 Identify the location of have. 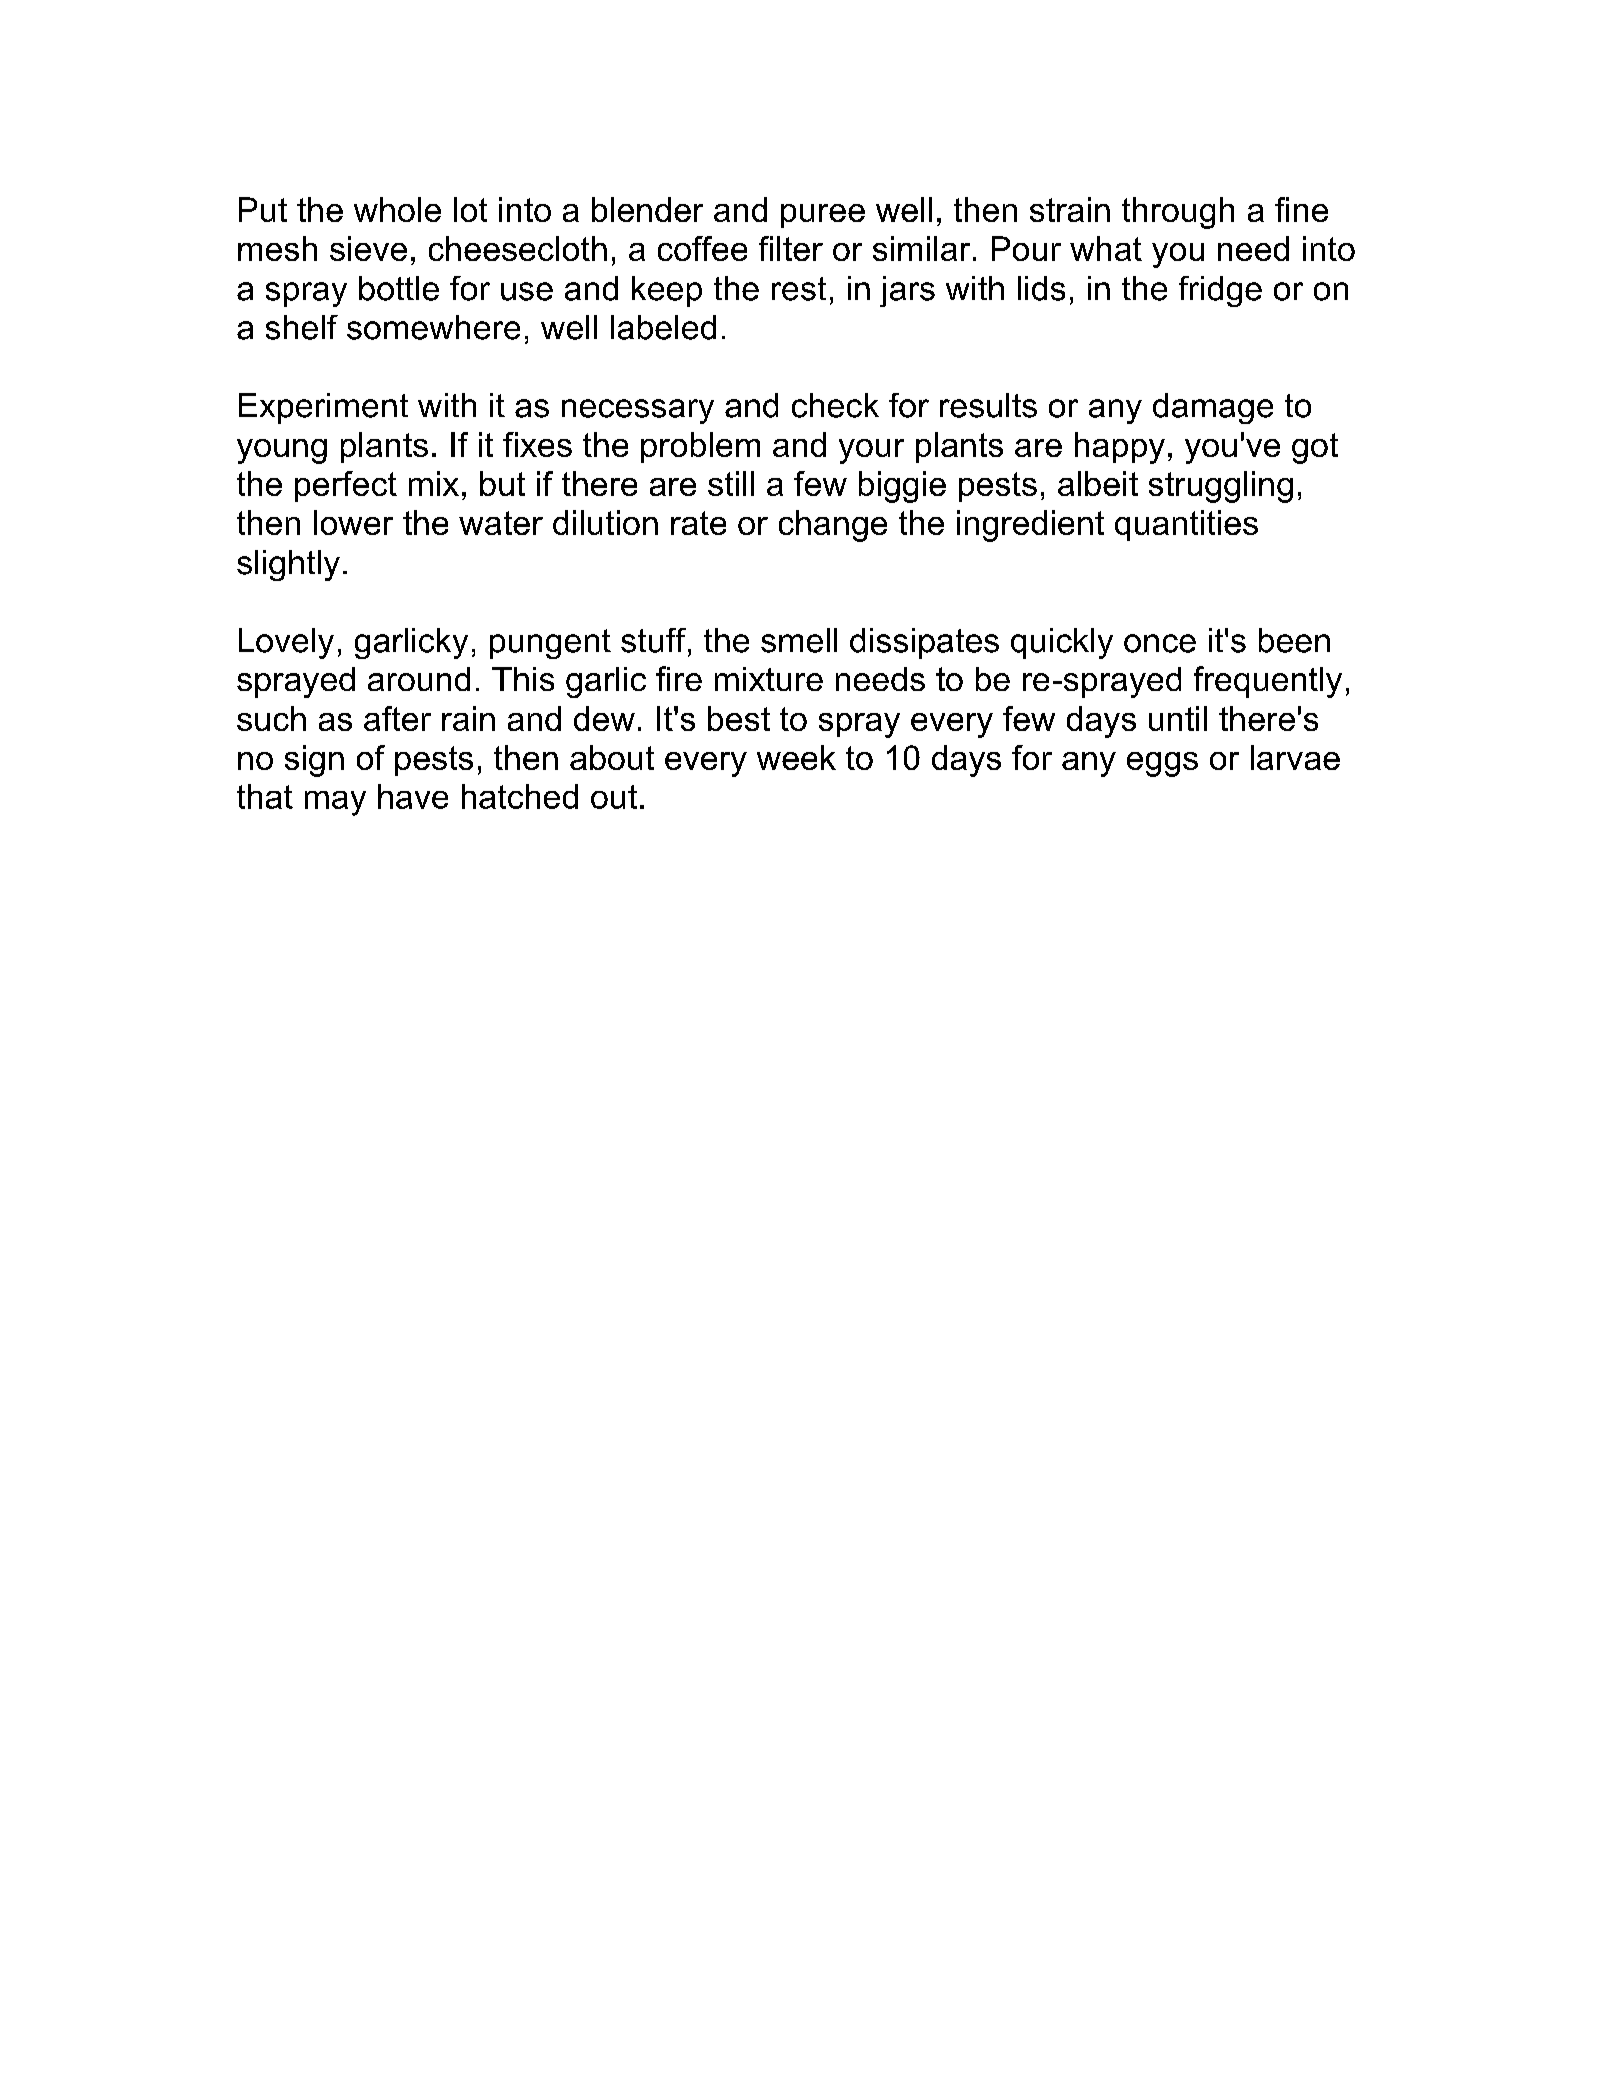
(413, 796).
